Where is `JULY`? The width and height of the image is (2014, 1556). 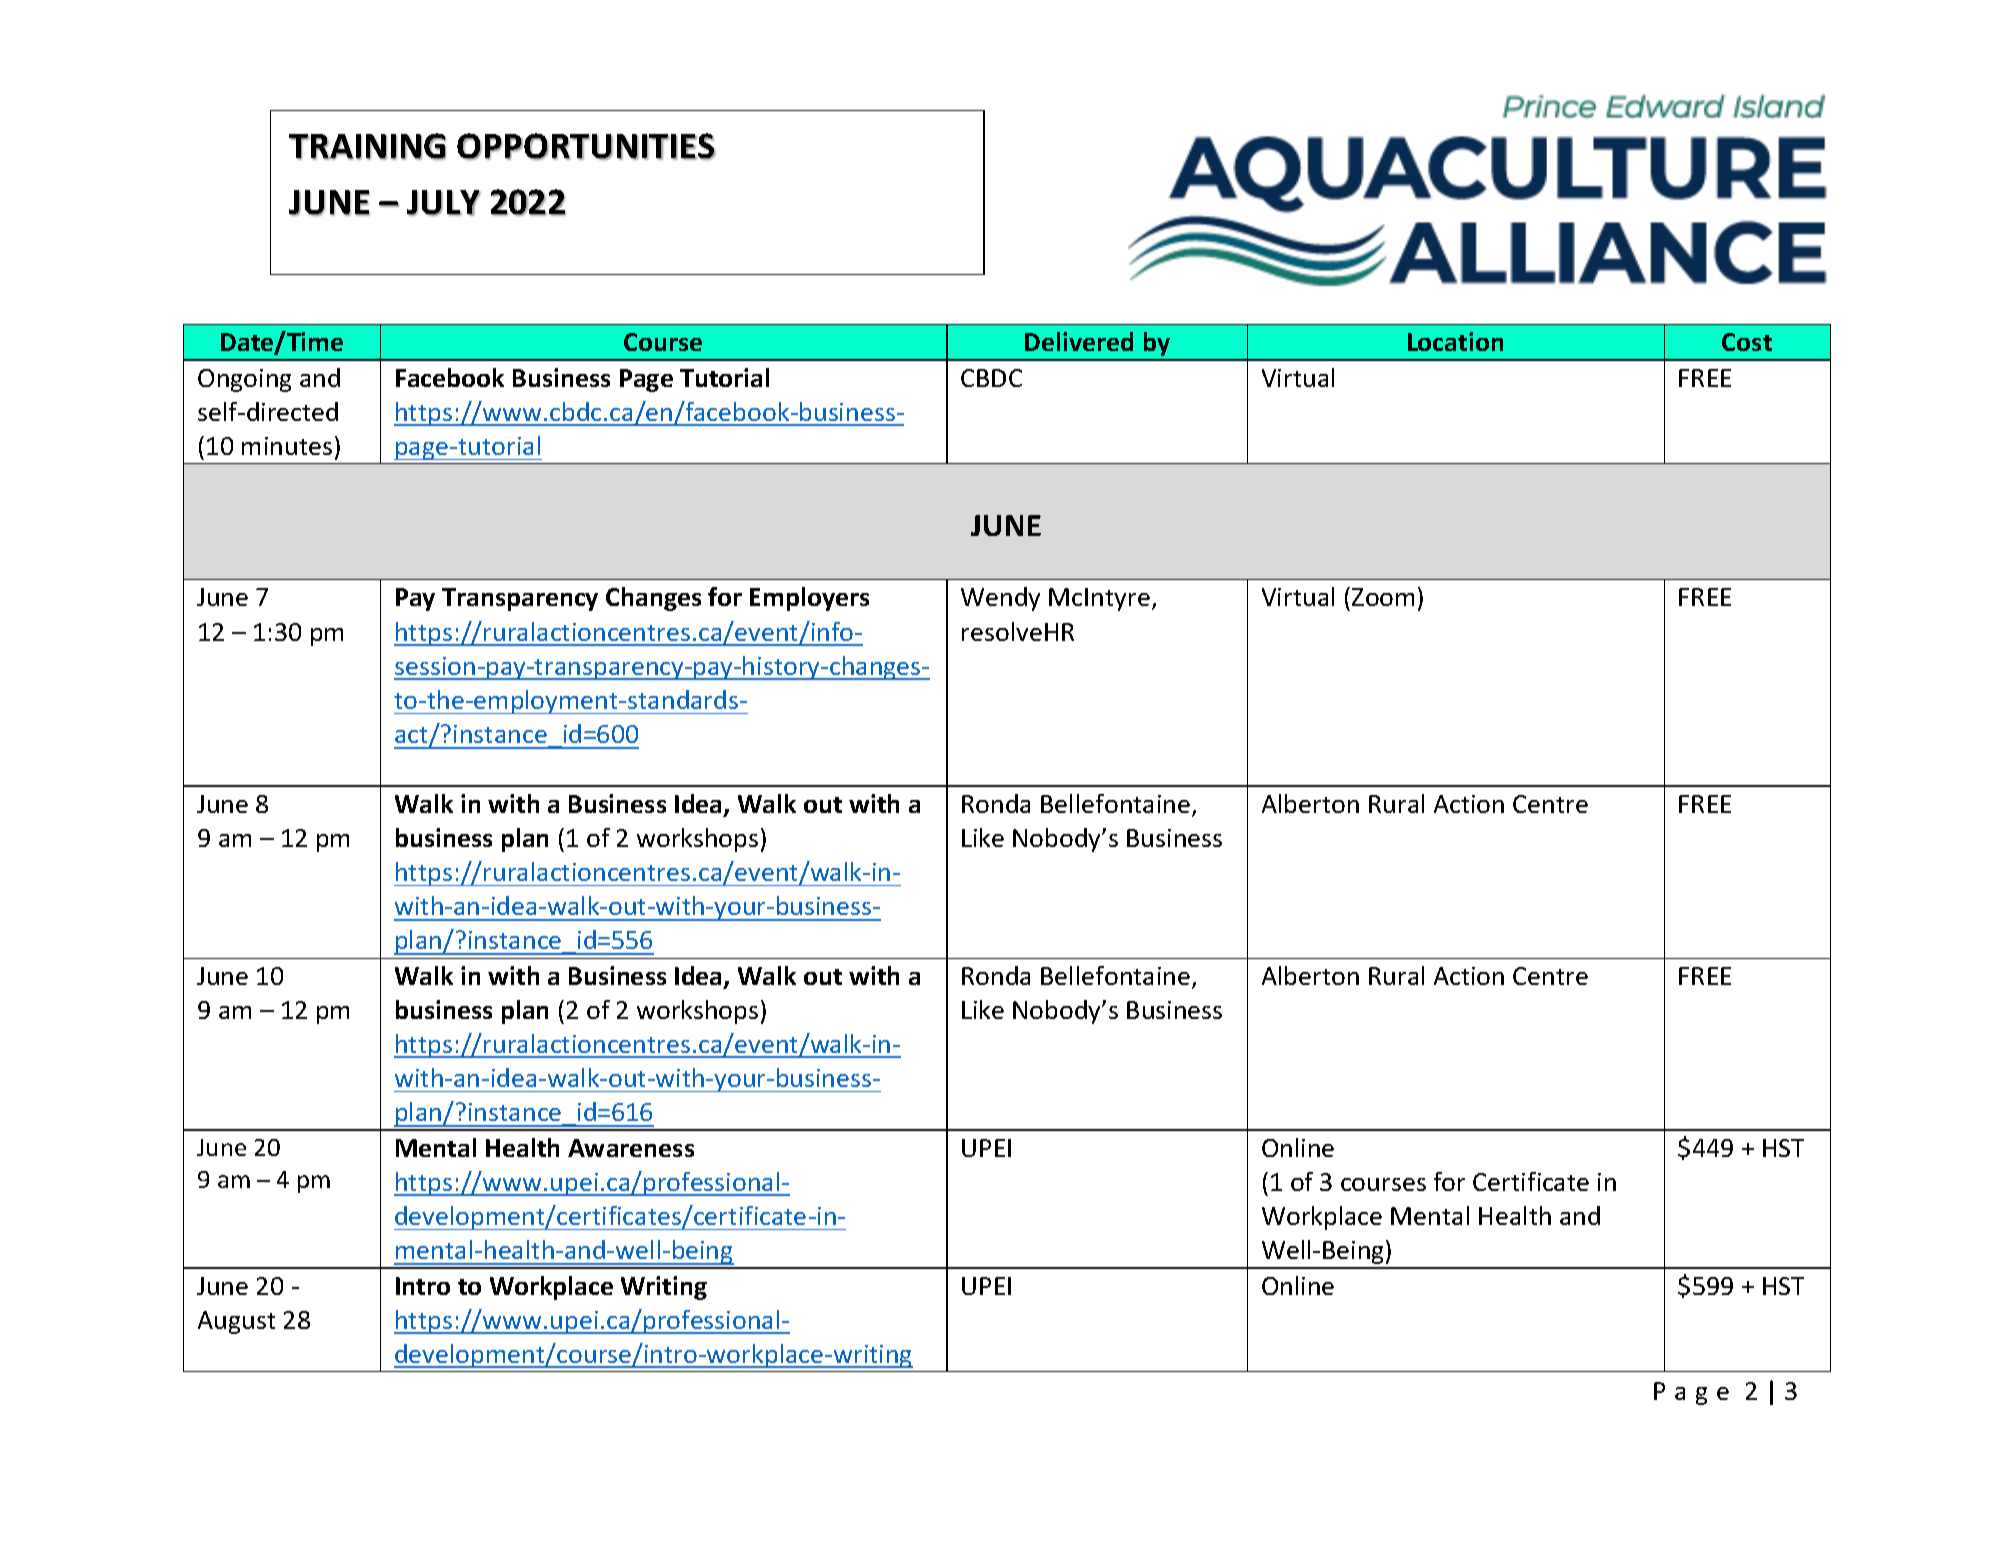
JULY is located at coordinates (444, 203).
